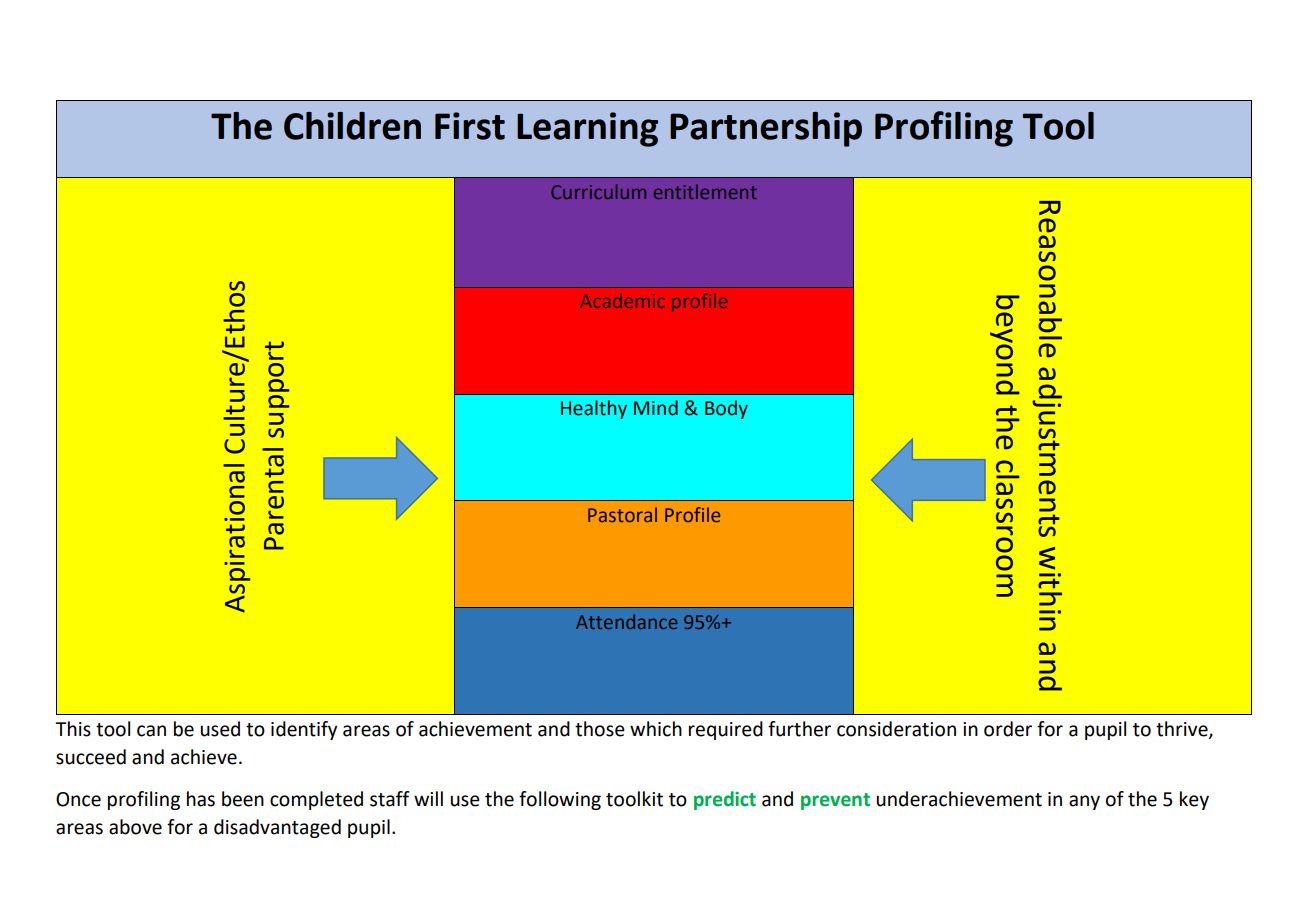  What do you see at coordinates (656, 729) in the screenshot?
I see `which` at bounding box center [656, 729].
